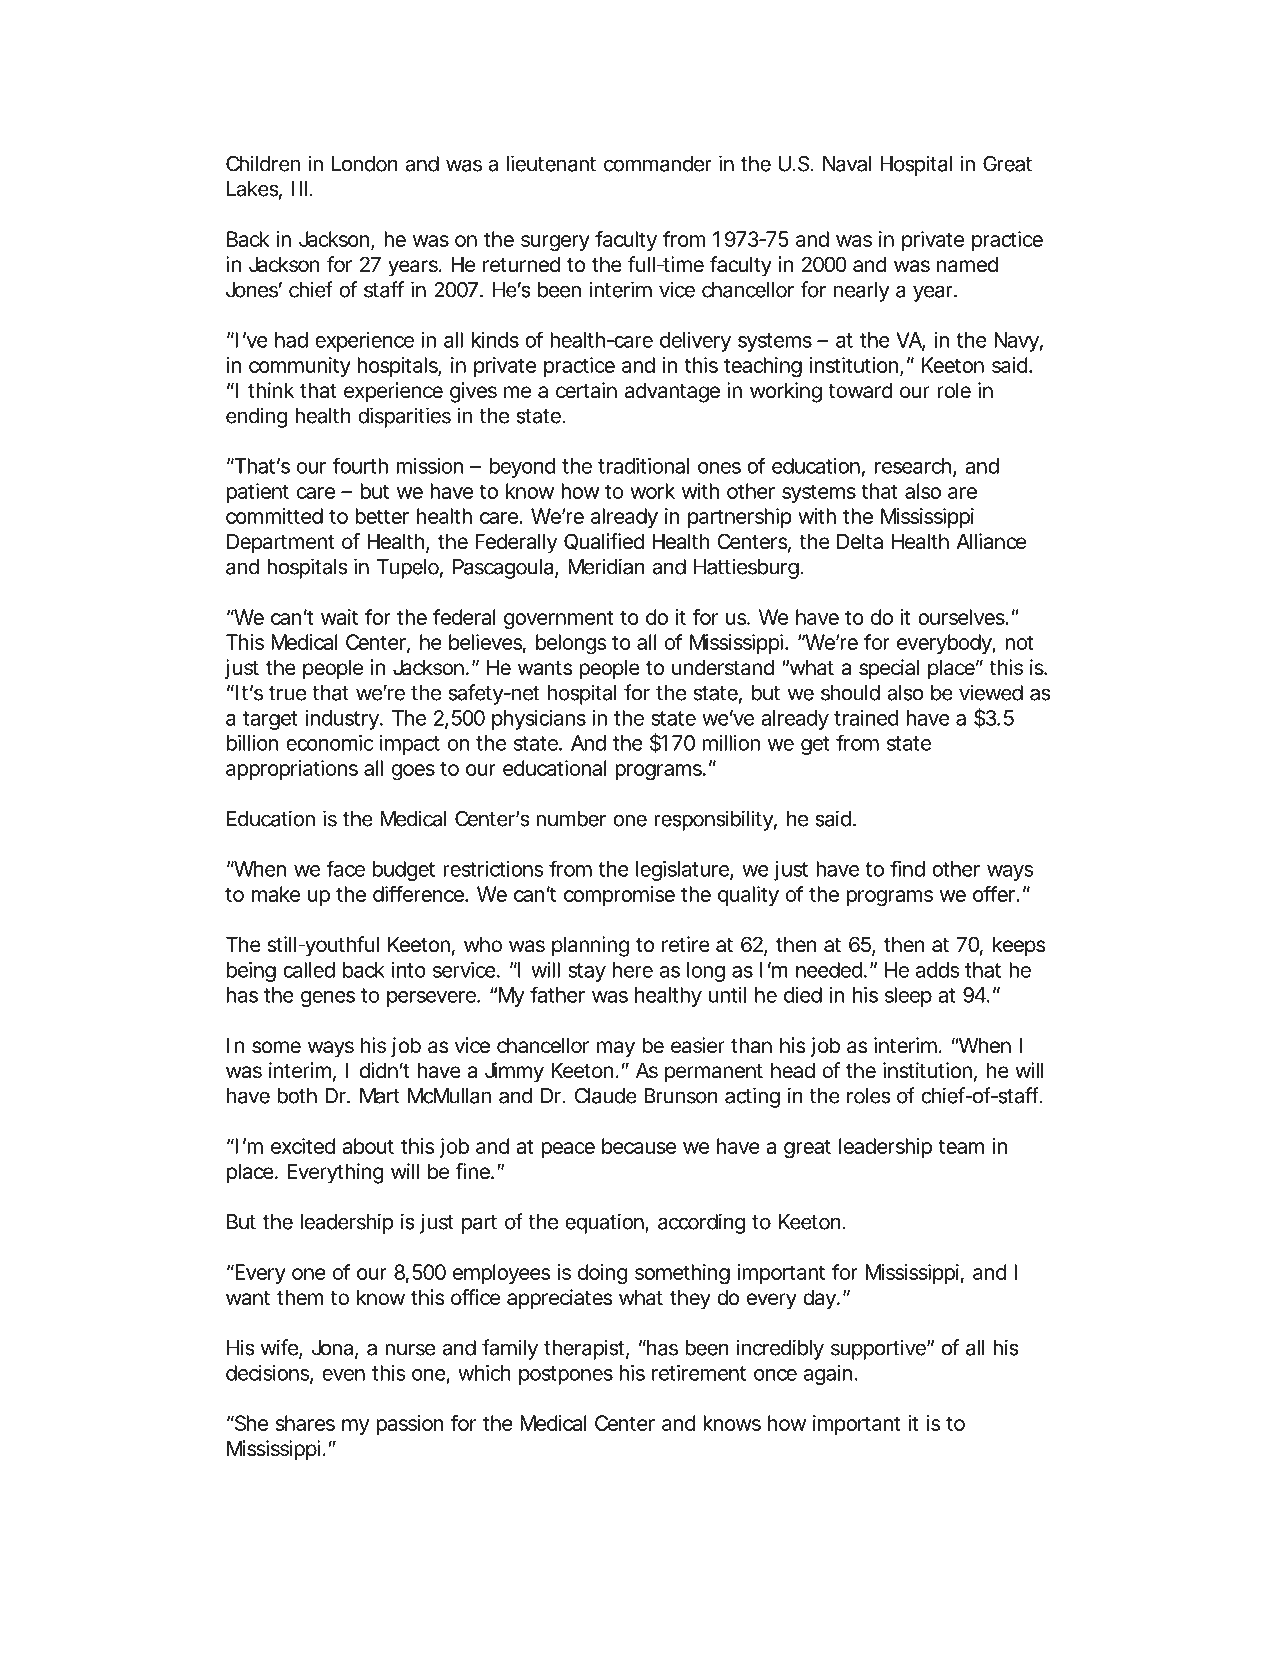 The image size is (1277, 1653). What do you see at coordinates (967, 265) in the document?
I see `named` at bounding box center [967, 265].
